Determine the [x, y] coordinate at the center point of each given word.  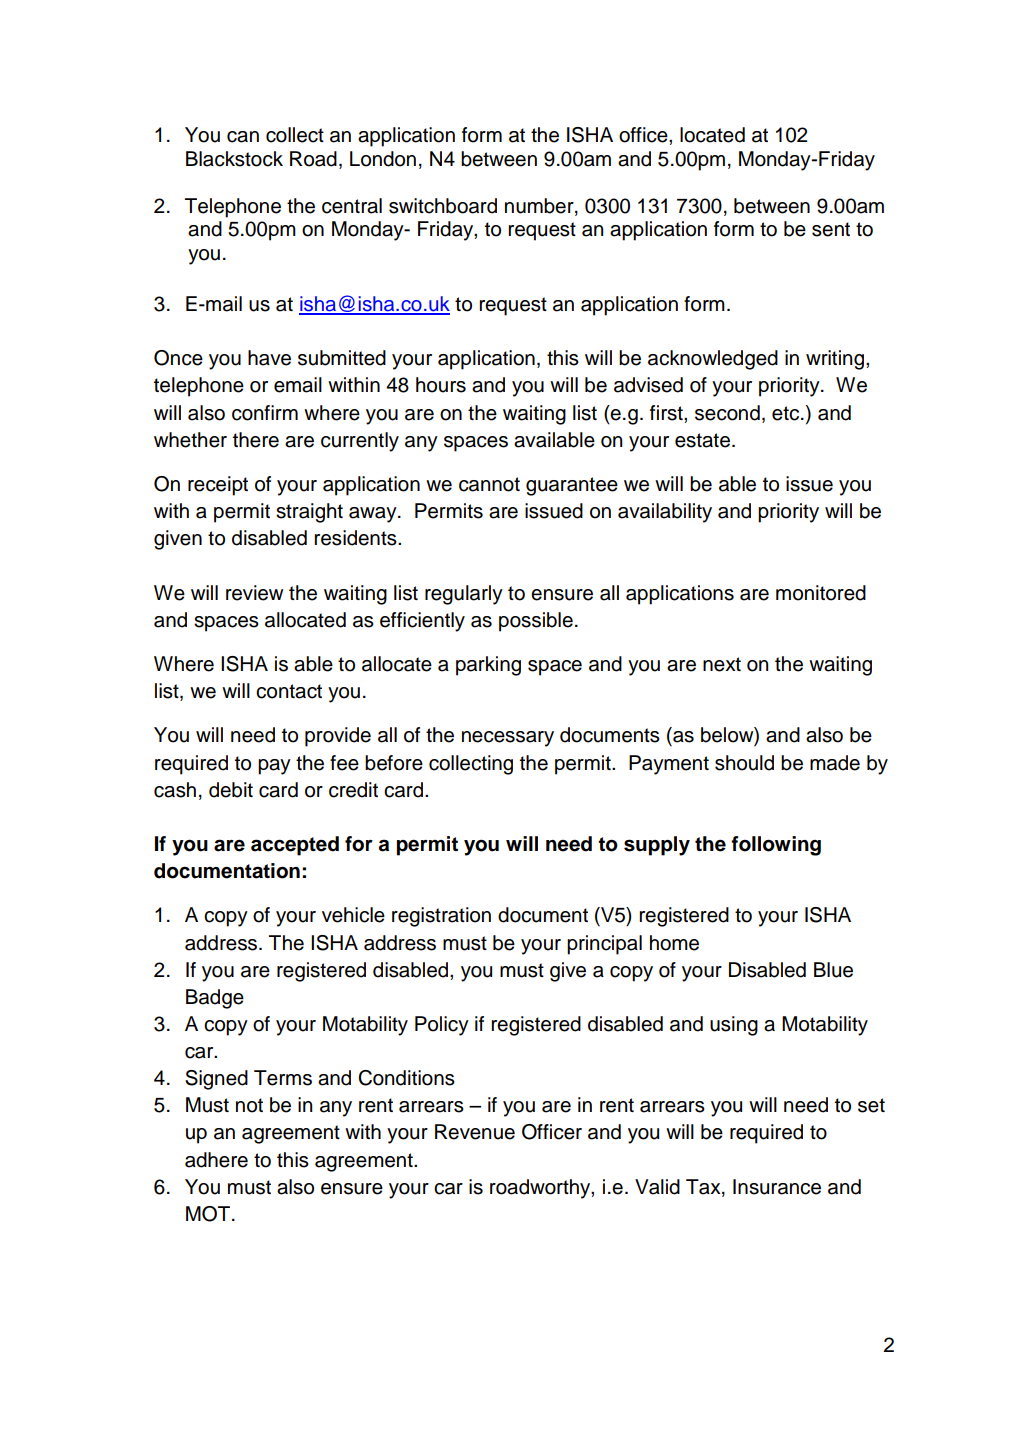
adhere [216, 1160]
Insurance [777, 1187]
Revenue [475, 1132]
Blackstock [234, 159]
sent [831, 229]
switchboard [443, 206]
